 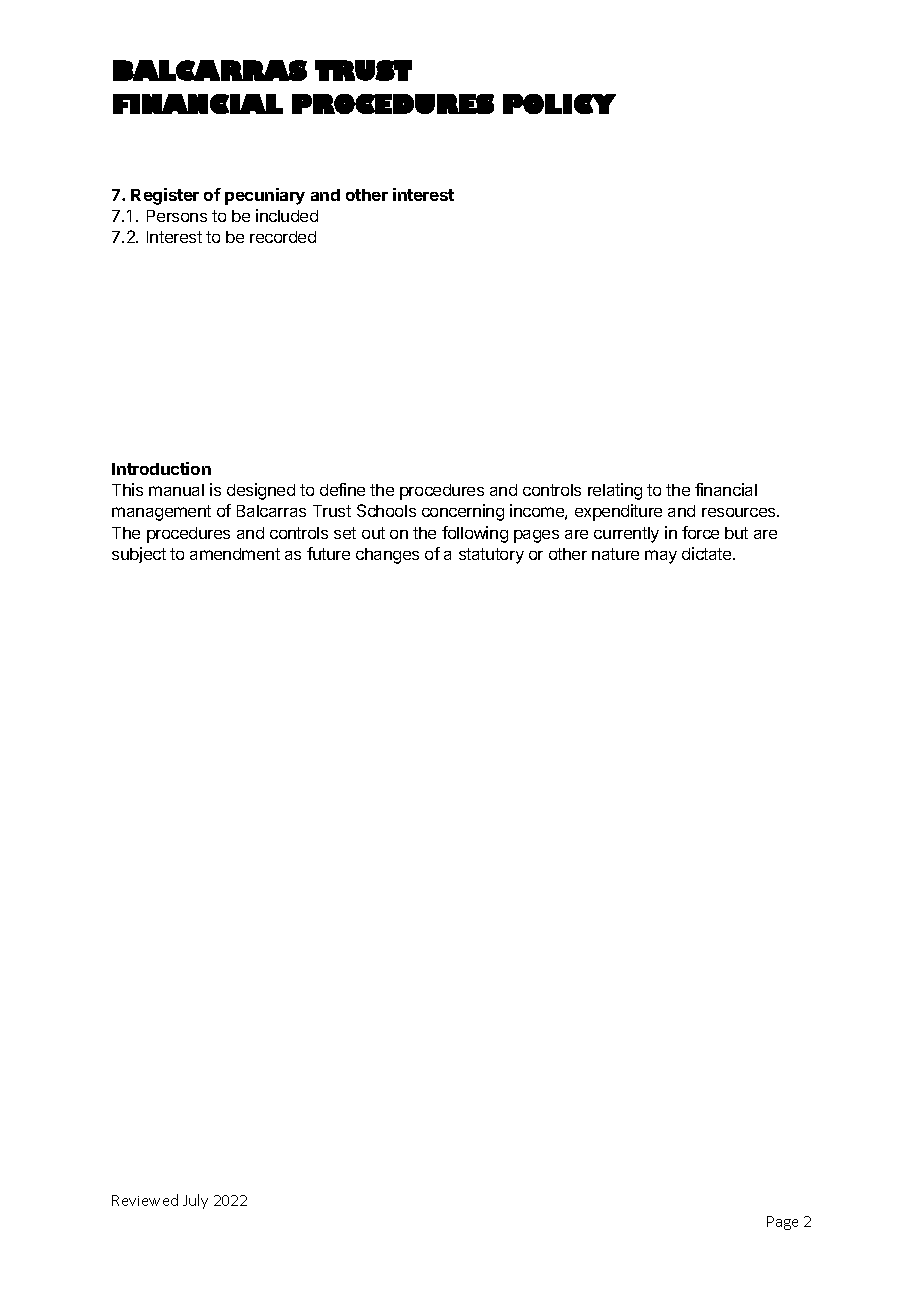 What do you see at coordinates (463, 512) in the screenshot?
I see `concerning` at bounding box center [463, 512].
